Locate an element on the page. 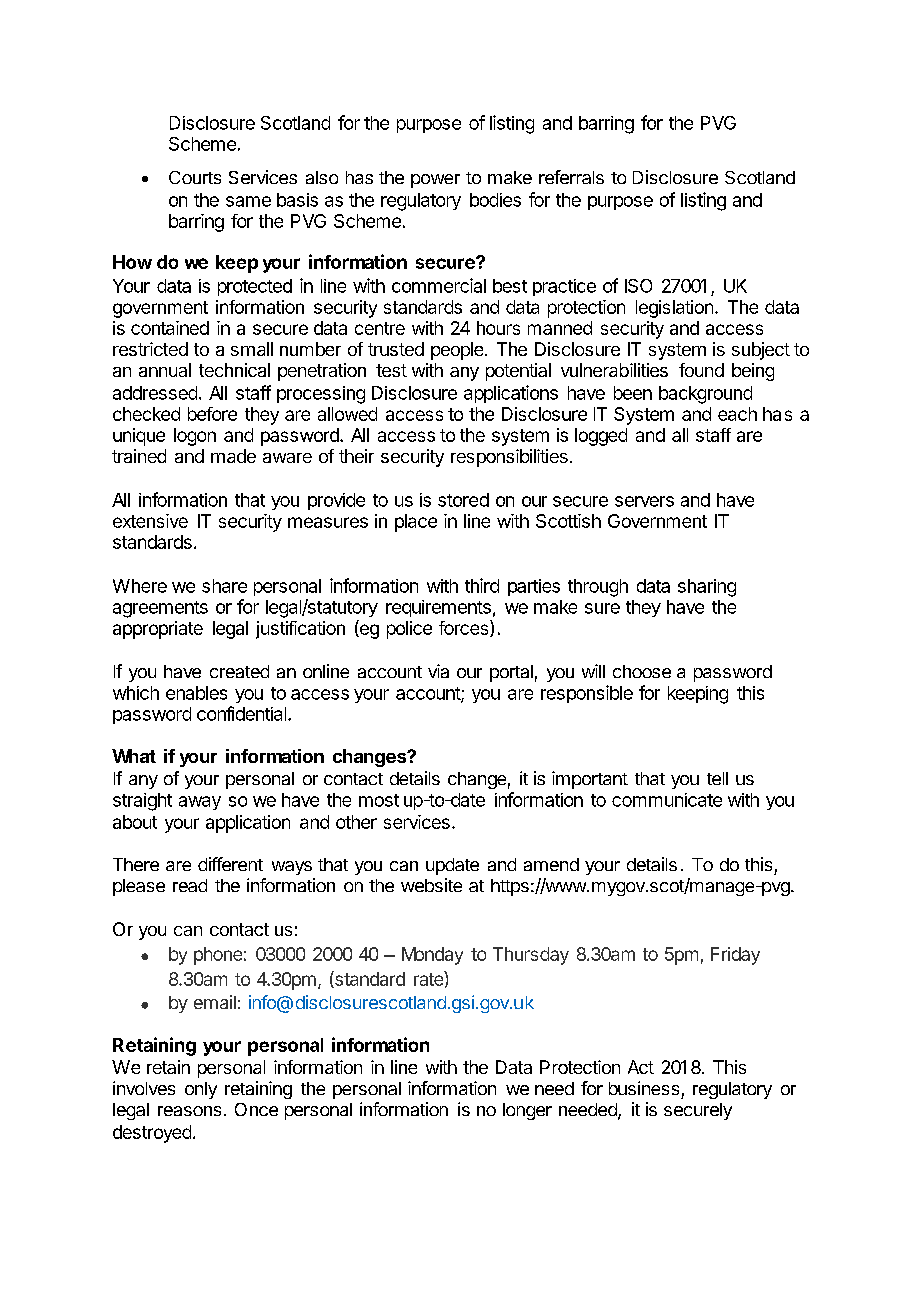  read is located at coordinates (190, 885).
